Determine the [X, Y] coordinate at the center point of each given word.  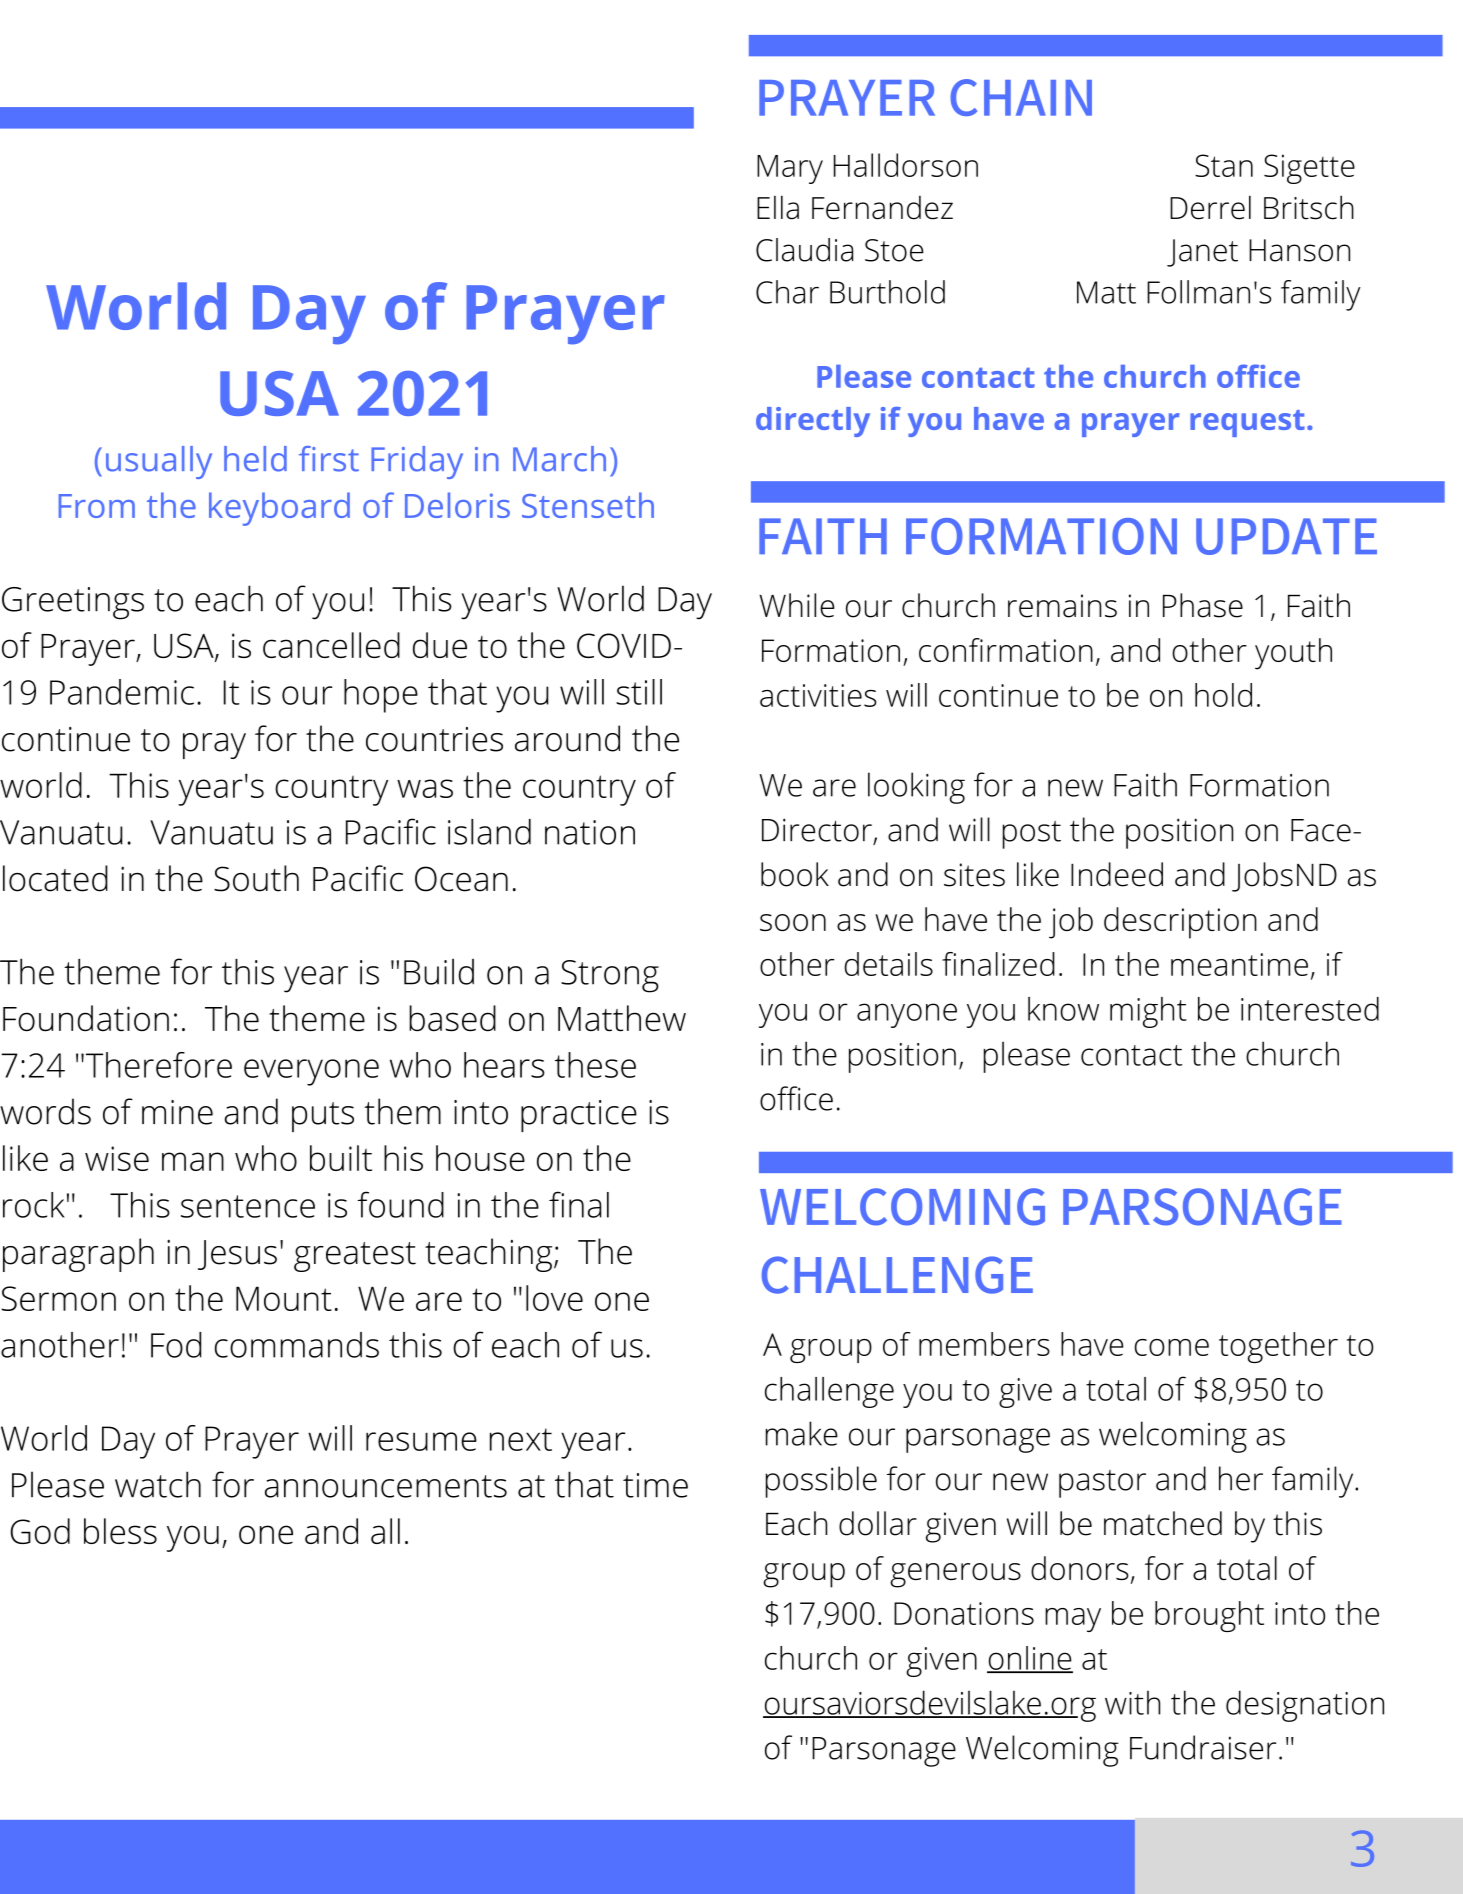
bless [120, 1531]
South [256, 878]
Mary [790, 169]
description [1180, 923]
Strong [610, 976]
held [255, 459]
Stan [1224, 165]
